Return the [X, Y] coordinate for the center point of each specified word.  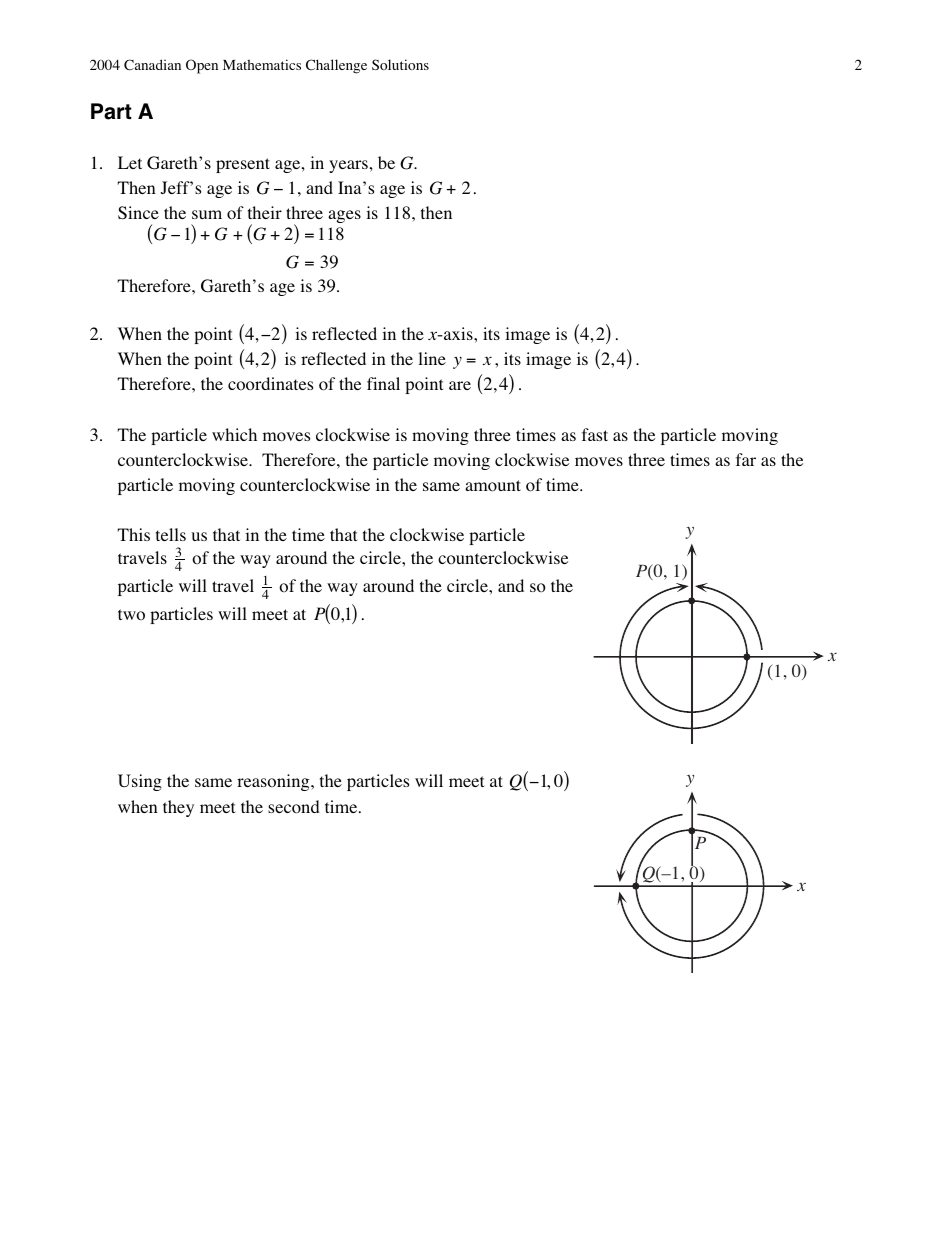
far [746, 459]
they [178, 808]
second [294, 807]
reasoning [274, 782]
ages [344, 216]
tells [171, 534]
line [432, 358]
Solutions [400, 64]
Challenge [336, 66]
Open [202, 66]
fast [595, 434]
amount [493, 486]
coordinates [270, 384]
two [131, 615]
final [383, 383]
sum [207, 214]
